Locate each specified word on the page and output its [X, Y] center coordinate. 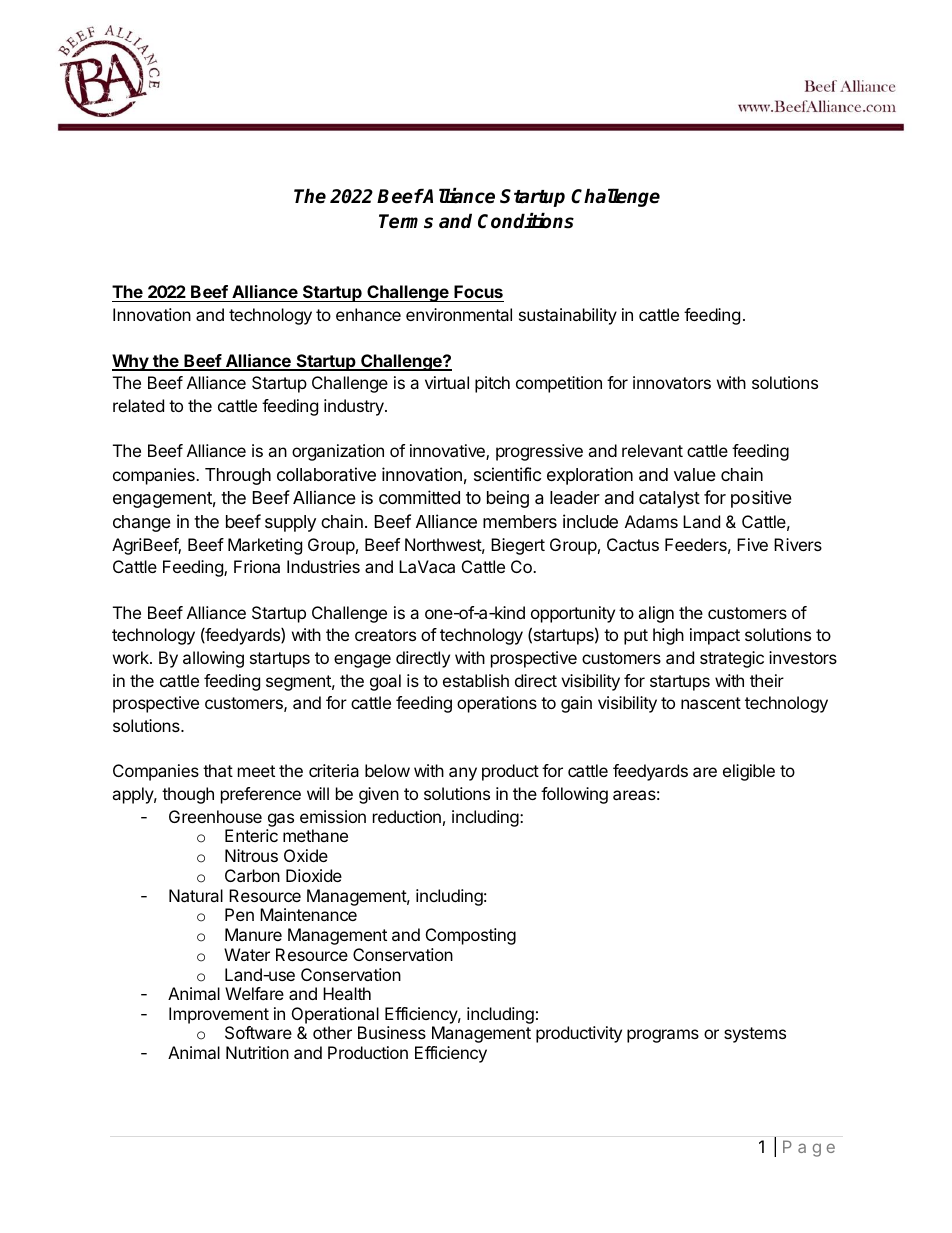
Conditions [526, 221]
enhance [368, 314]
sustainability [568, 316]
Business [392, 1032]
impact [715, 636]
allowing [213, 659]
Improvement [219, 1015]
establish [476, 680]
